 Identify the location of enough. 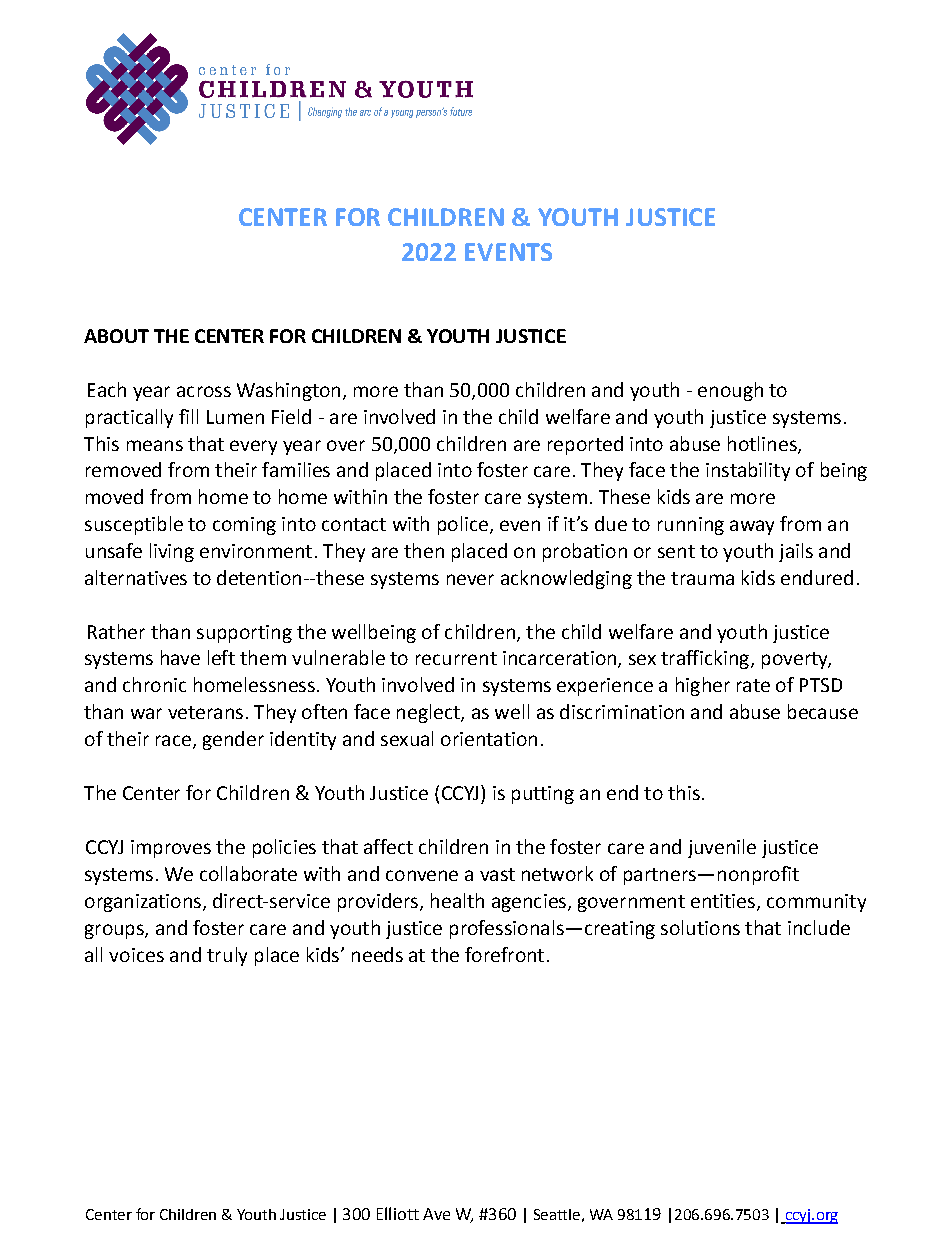
(730, 391).
